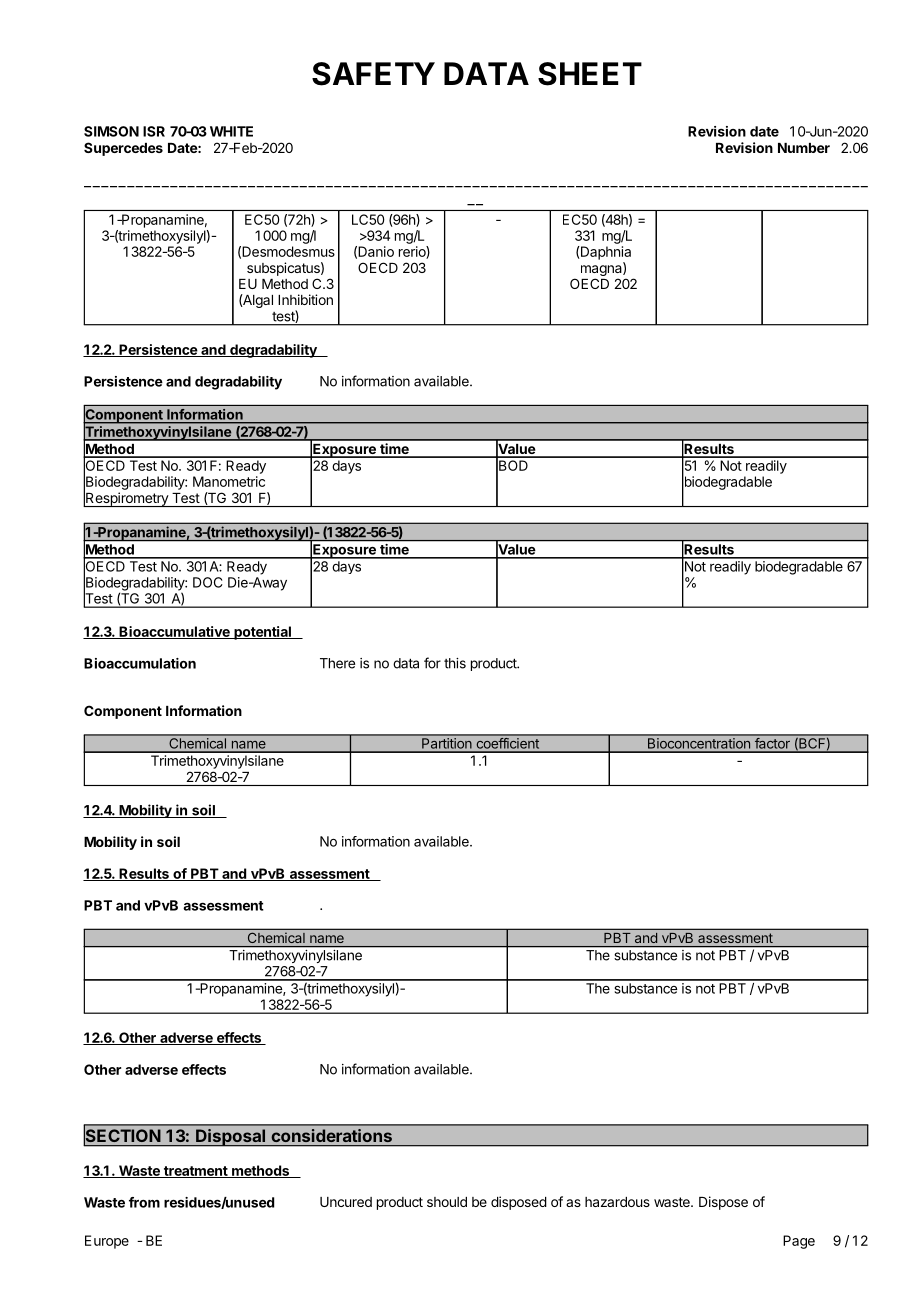 The width and height of the page is (924, 1308). I want to click on Bioaccumulative, so click(174, 632).
